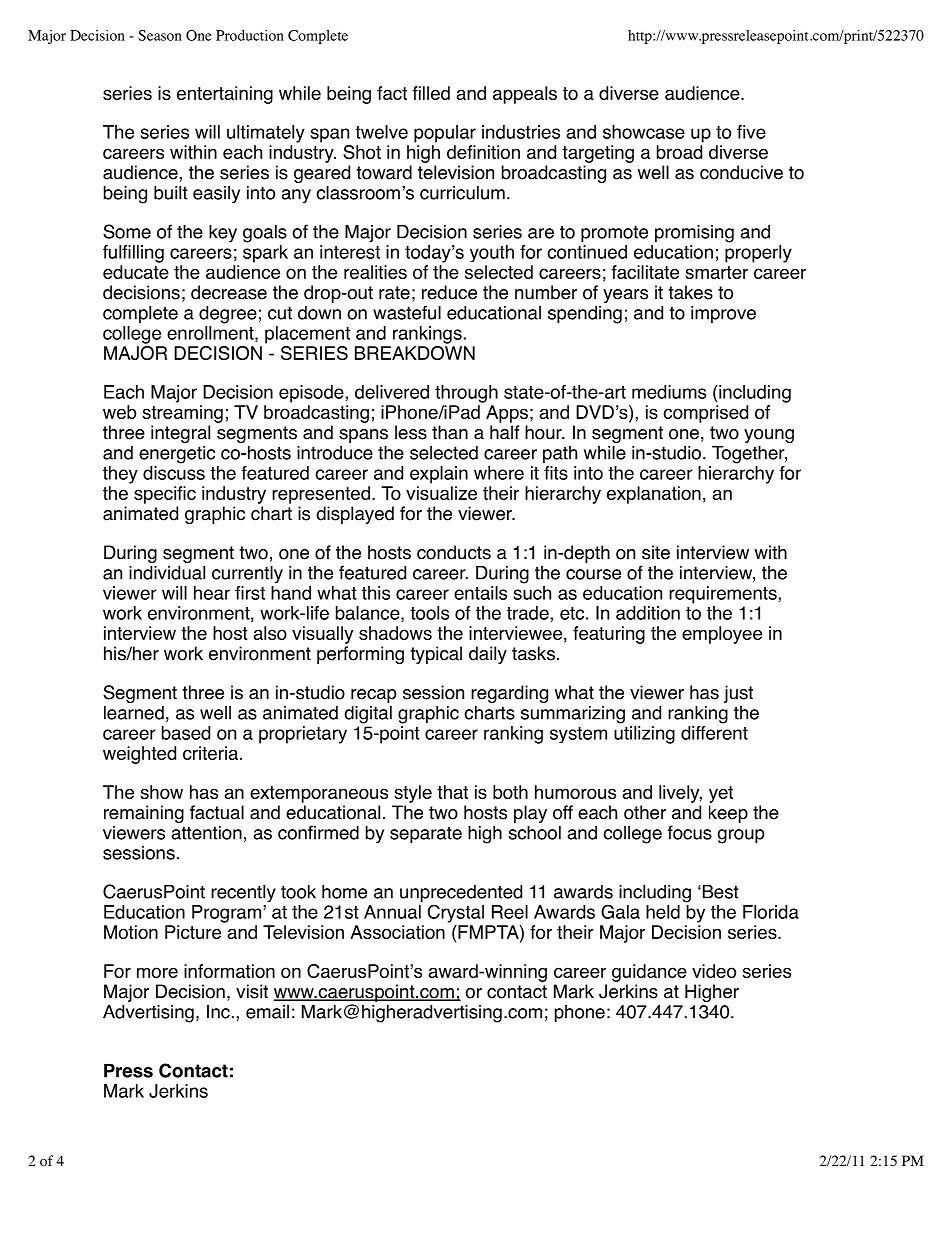 Image resolution: width=952 pixels, height=1233 pixels. Describe the element at coordinates (751, 132) in the screenshot. I see `five` at that location.
